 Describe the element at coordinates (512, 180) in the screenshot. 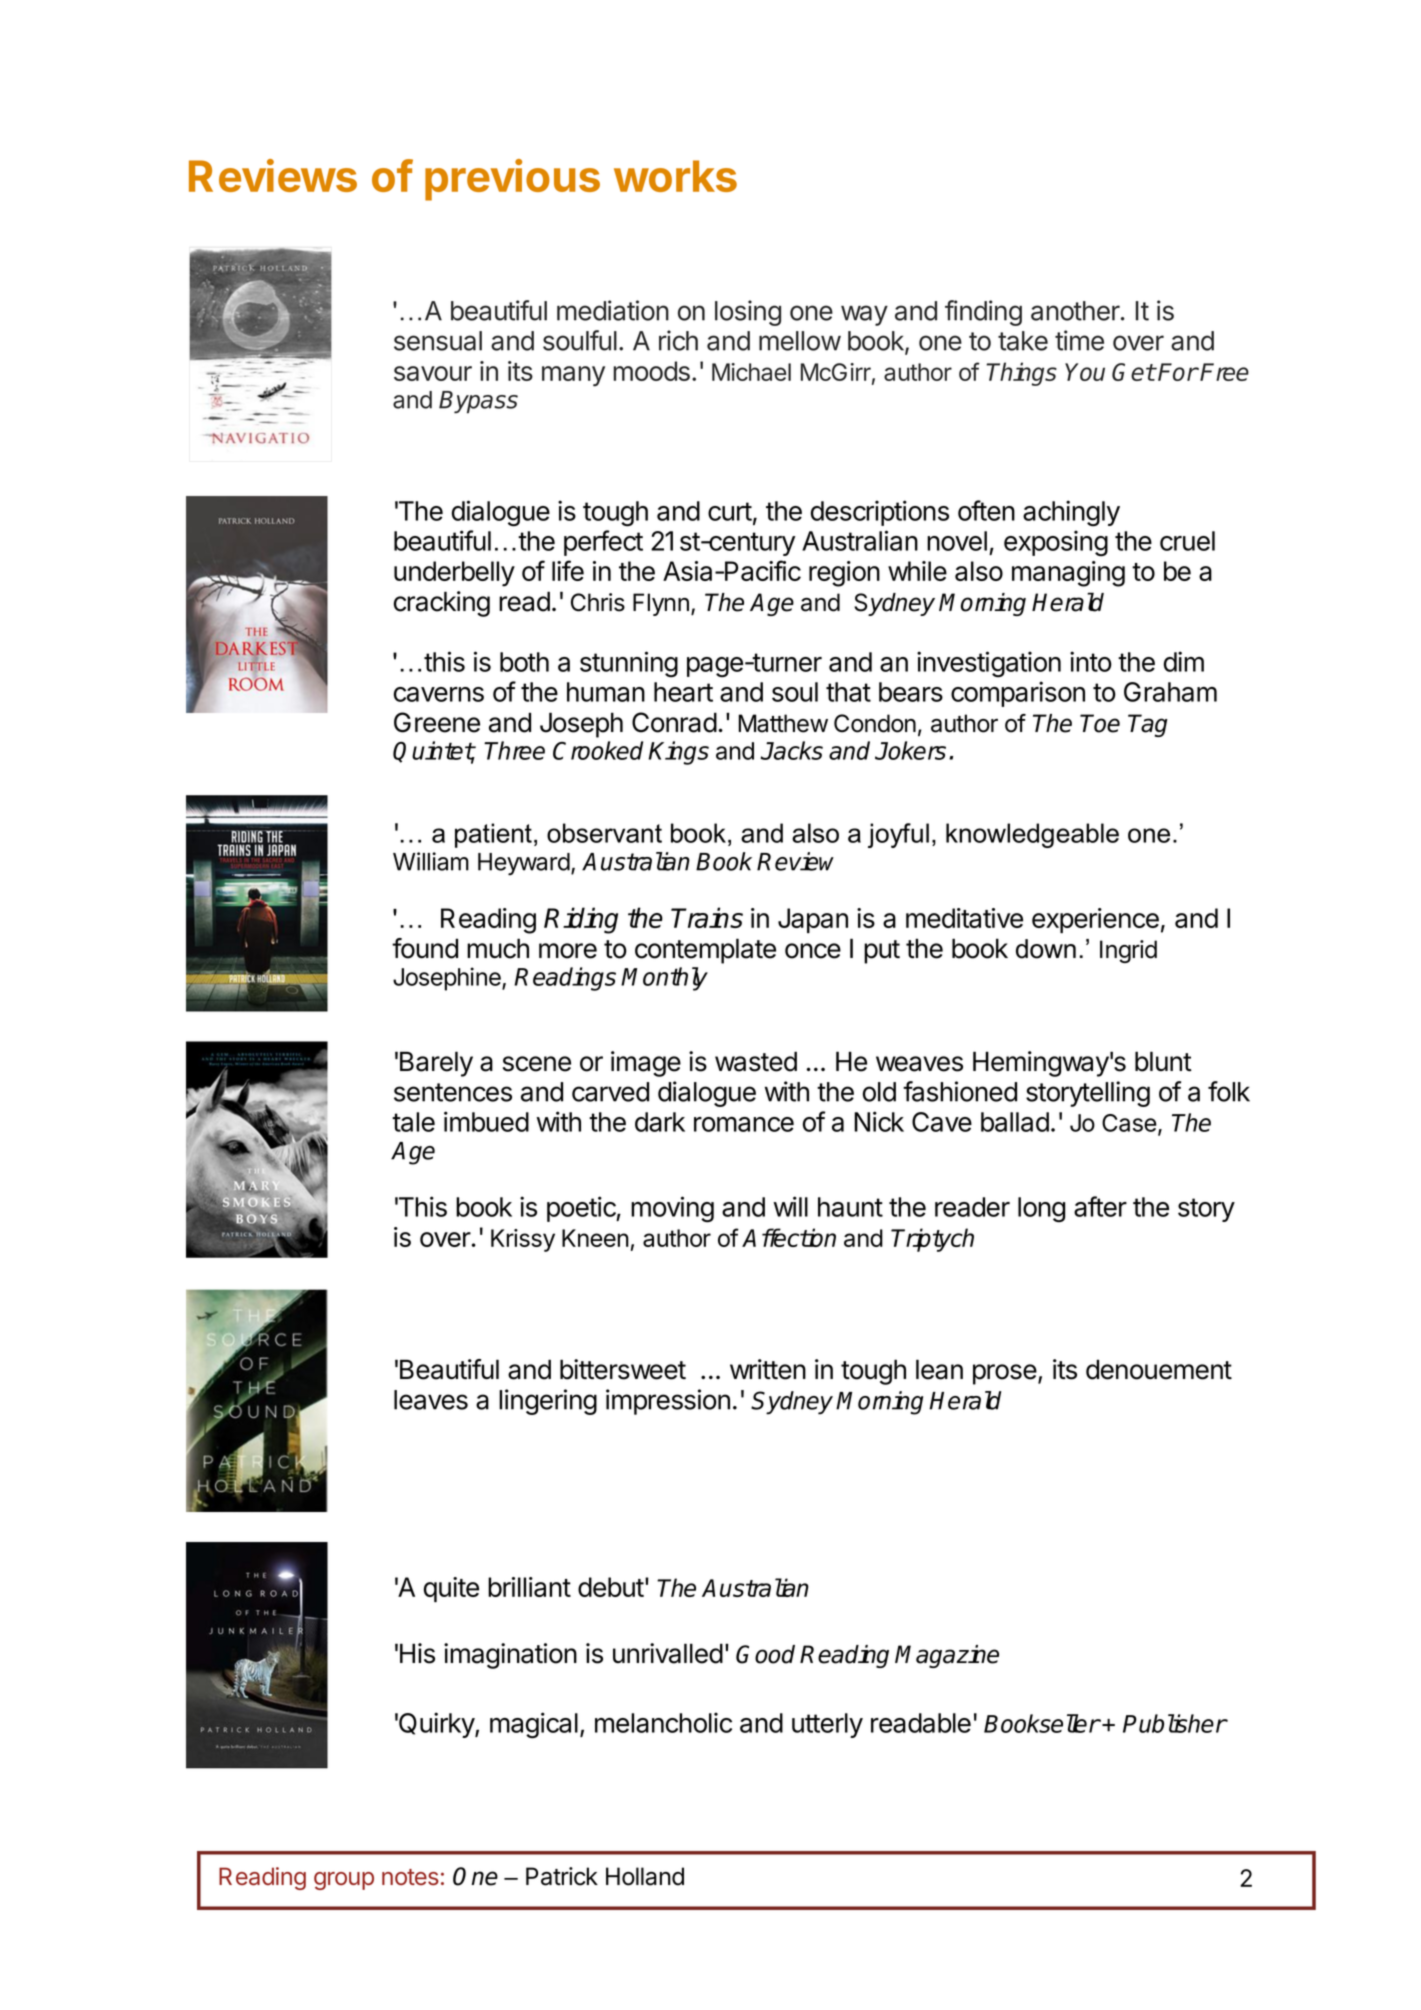

I see `previous` at that location.
